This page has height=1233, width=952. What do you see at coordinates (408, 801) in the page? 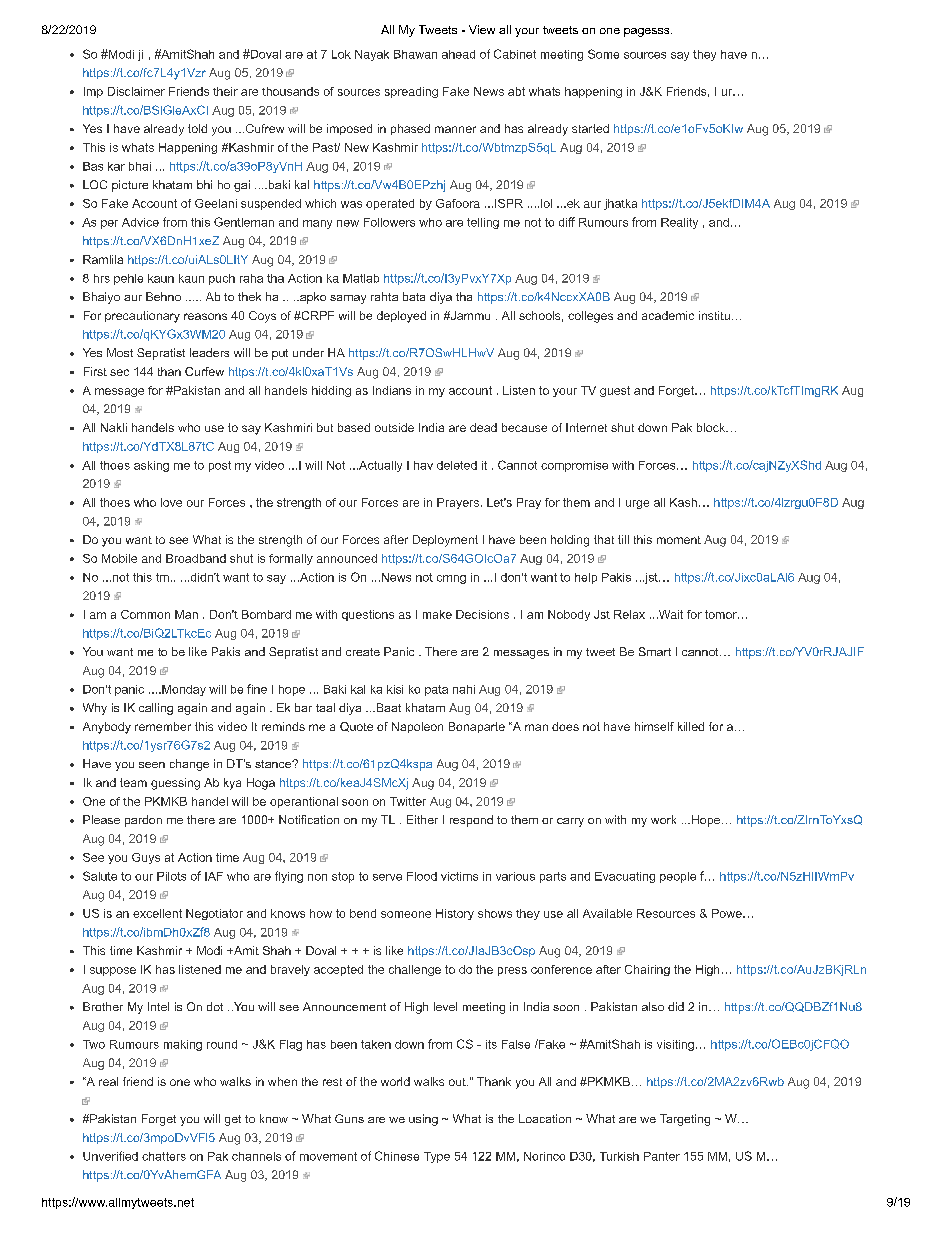
I see `Twitter` at bounding box center [408, 801].
